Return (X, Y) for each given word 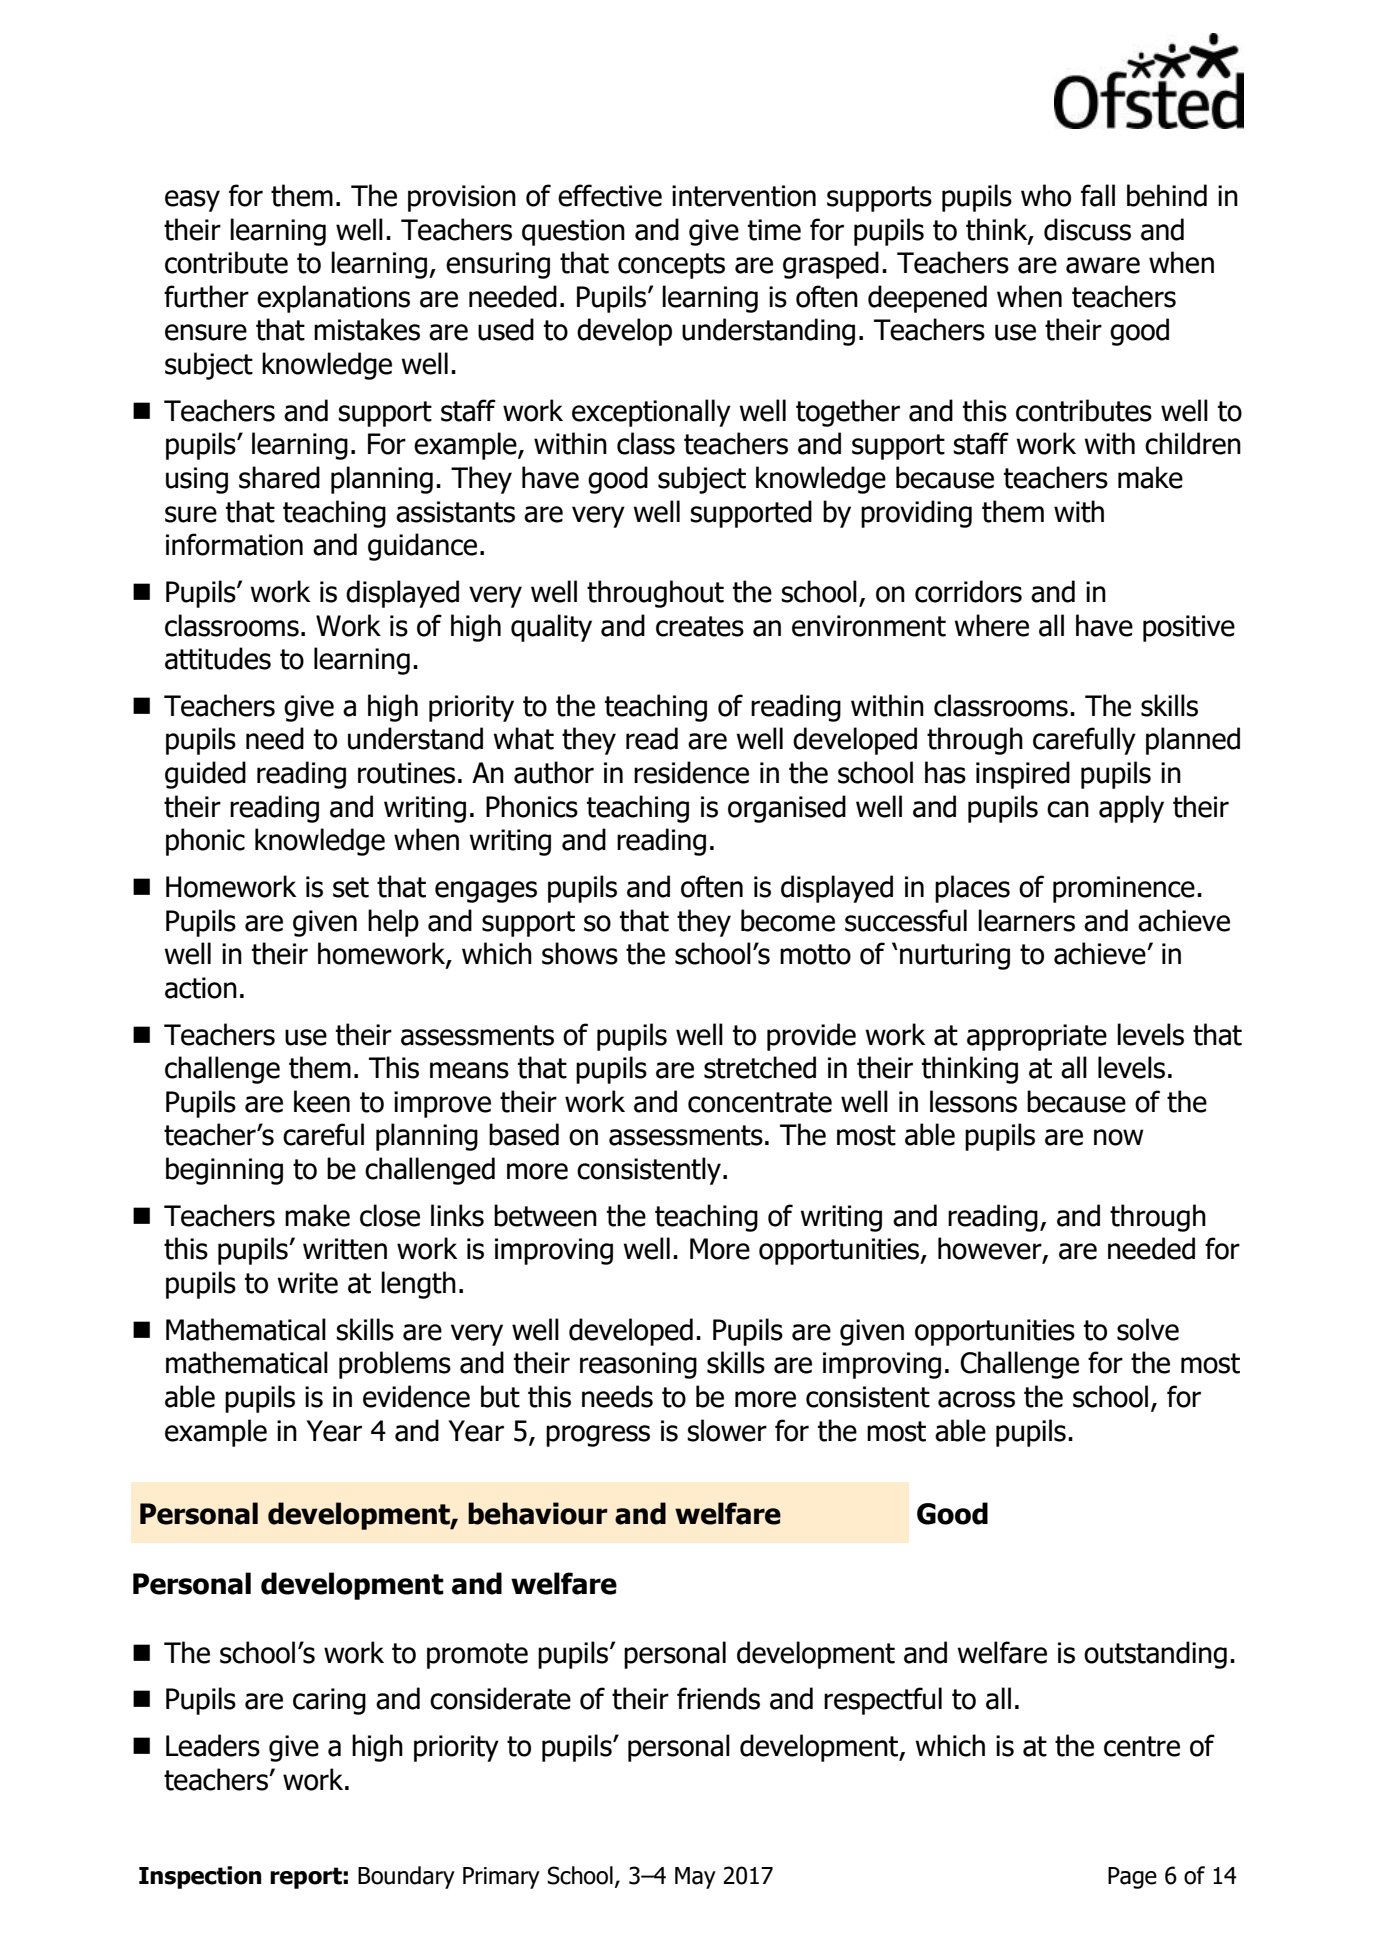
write (307, 1283)
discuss (1087, 229)
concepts (671, 266)
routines (406, 773)
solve (1148, 1329)
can (1068, 809)
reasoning (638, 1365)
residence (691, 772)
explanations (333, 299)
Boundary (406, 1877)
